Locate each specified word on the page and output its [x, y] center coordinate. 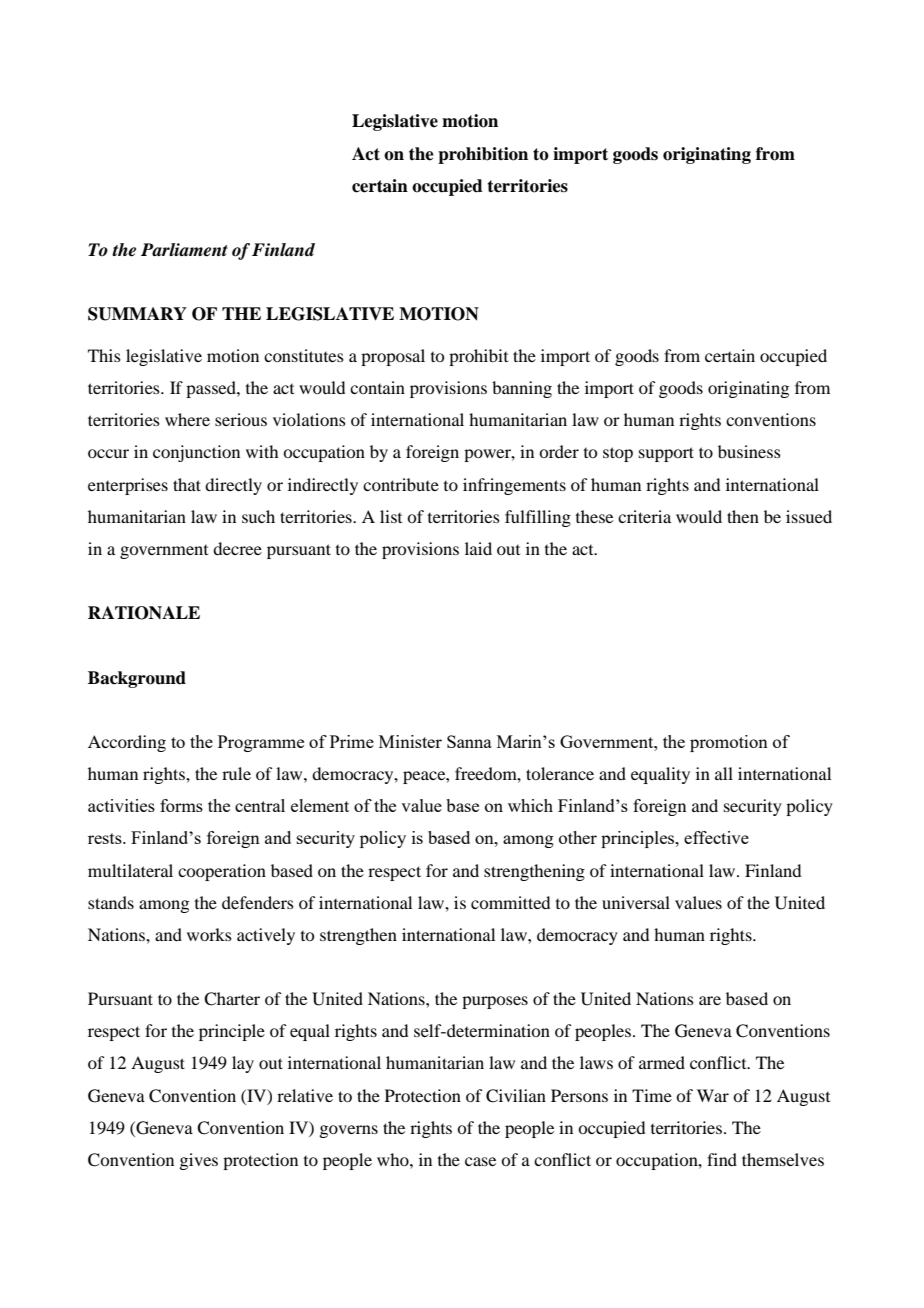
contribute [401, 484]
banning [522, 389]
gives [198, 1161]
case [480, 1161]
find [722, 1159]
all [724, 773]
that [187, 484]
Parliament [184, 250]
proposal [393, 357]
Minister [410, 741]
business [749, 451]
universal [636, 902]
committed [510, 902]
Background [137, 679]
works [209, 934]
